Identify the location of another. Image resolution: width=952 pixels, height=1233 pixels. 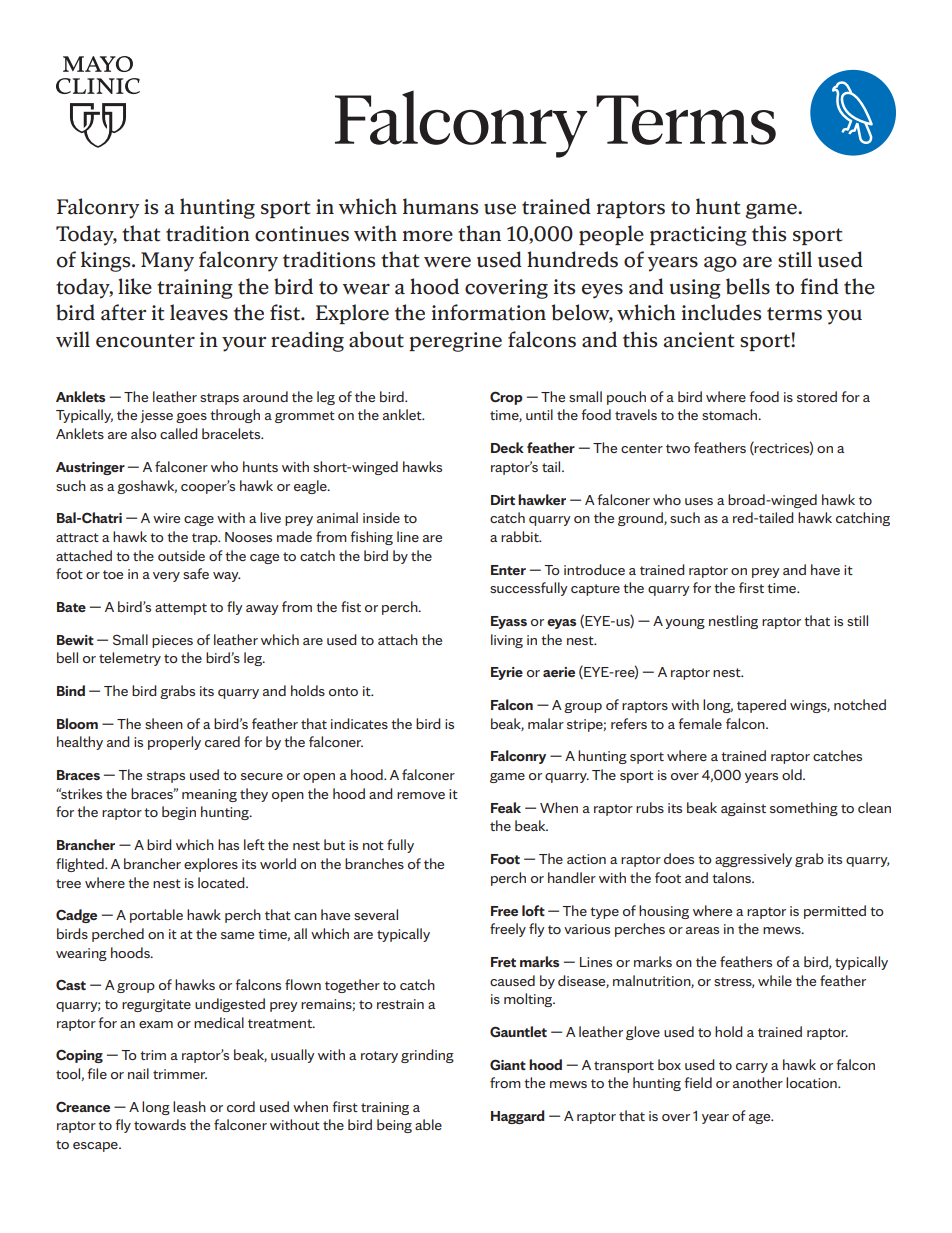
(758, 1082).
